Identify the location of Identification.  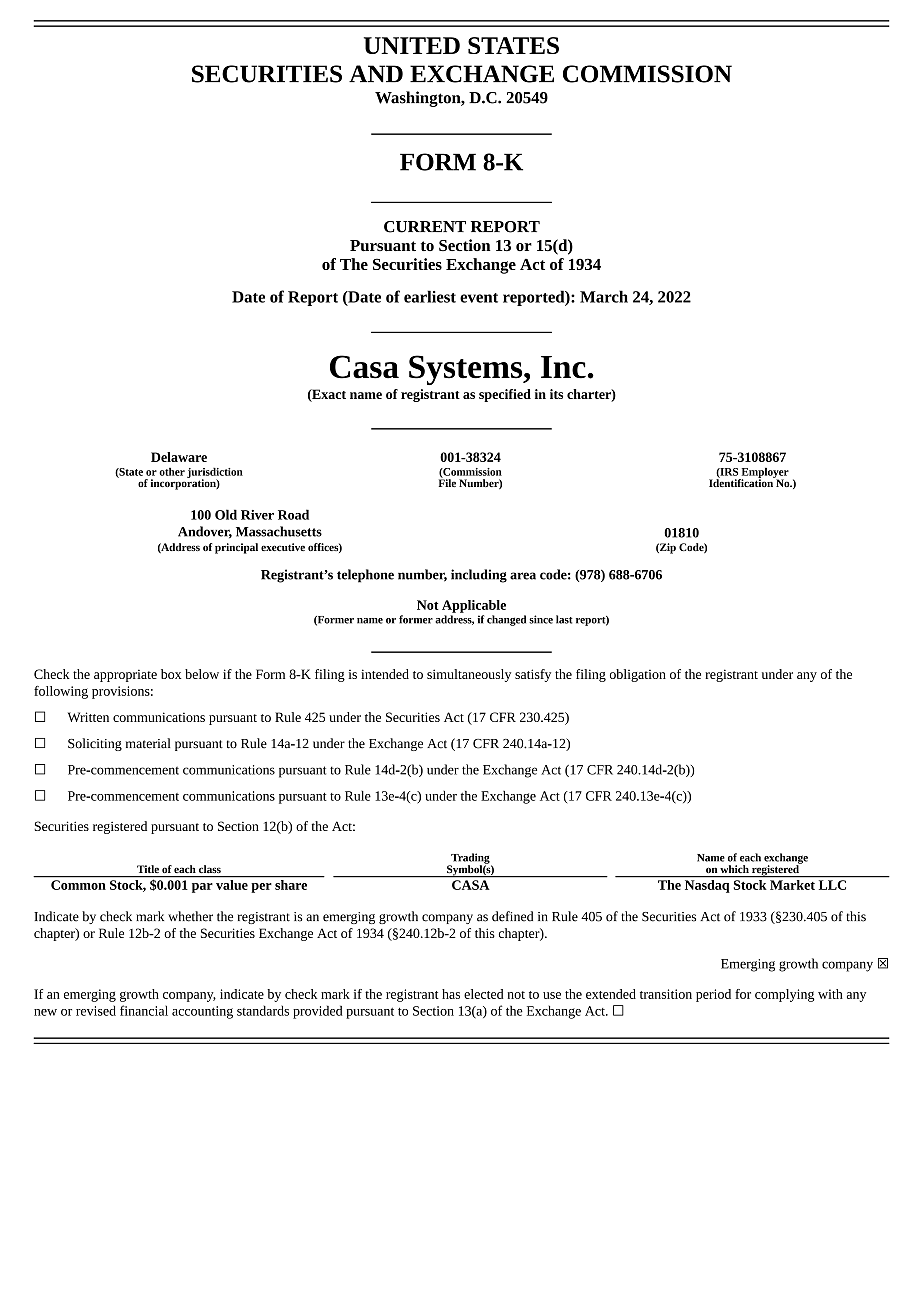
(742, 482).
